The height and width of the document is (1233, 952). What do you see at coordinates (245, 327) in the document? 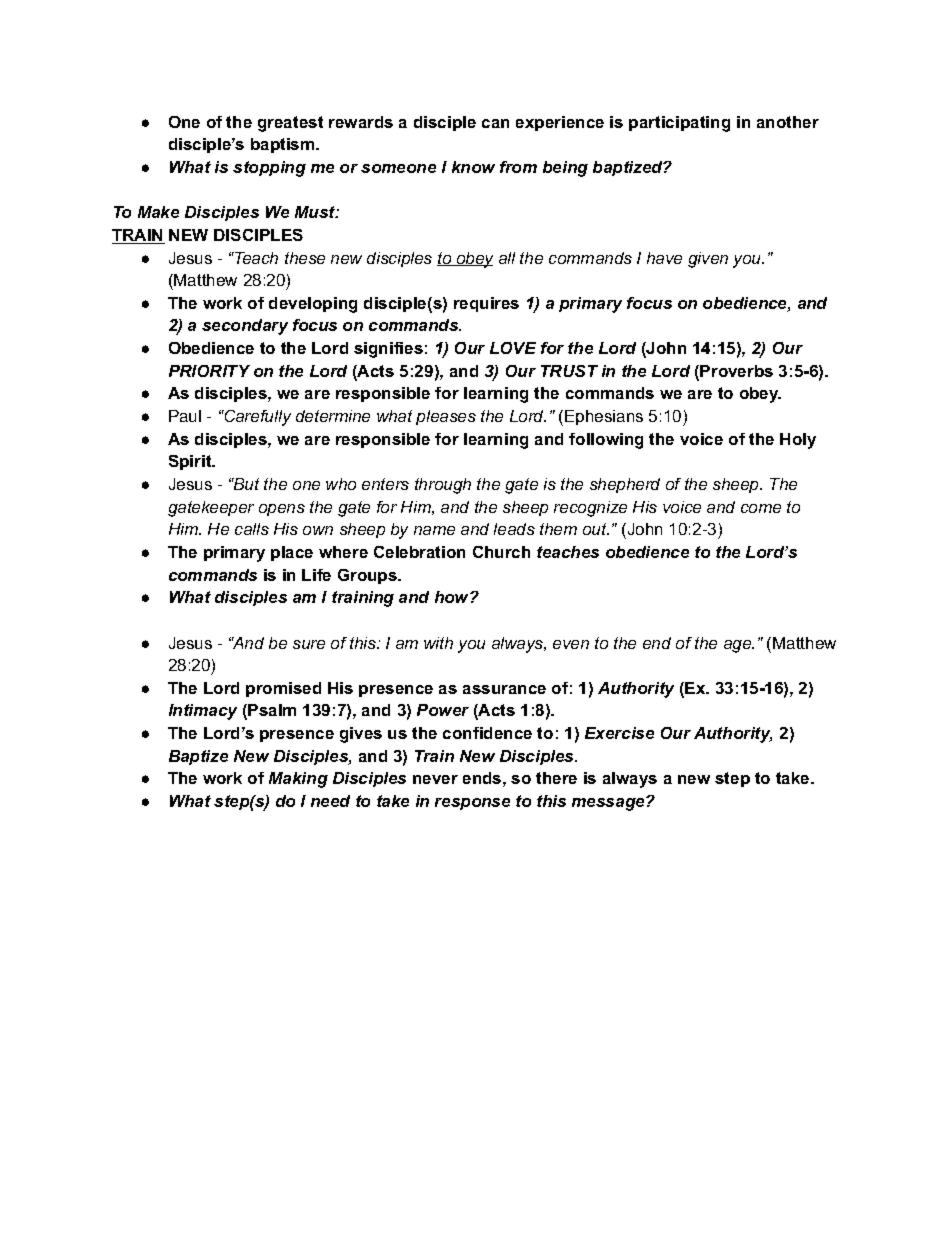
I see `secondary` at bounding box center [245, 327].
